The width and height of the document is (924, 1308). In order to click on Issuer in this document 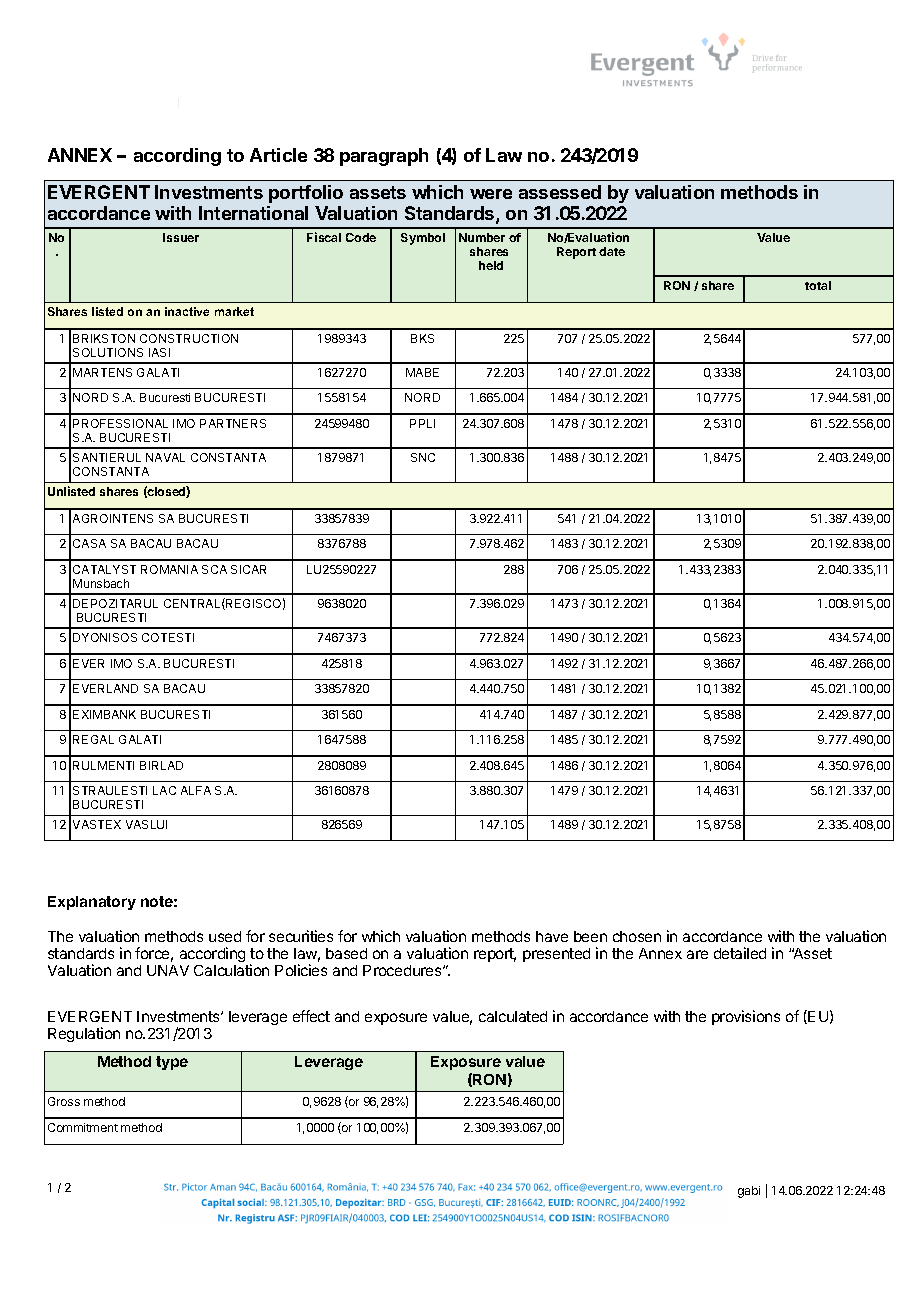, I will do `click(181, 237)`.
